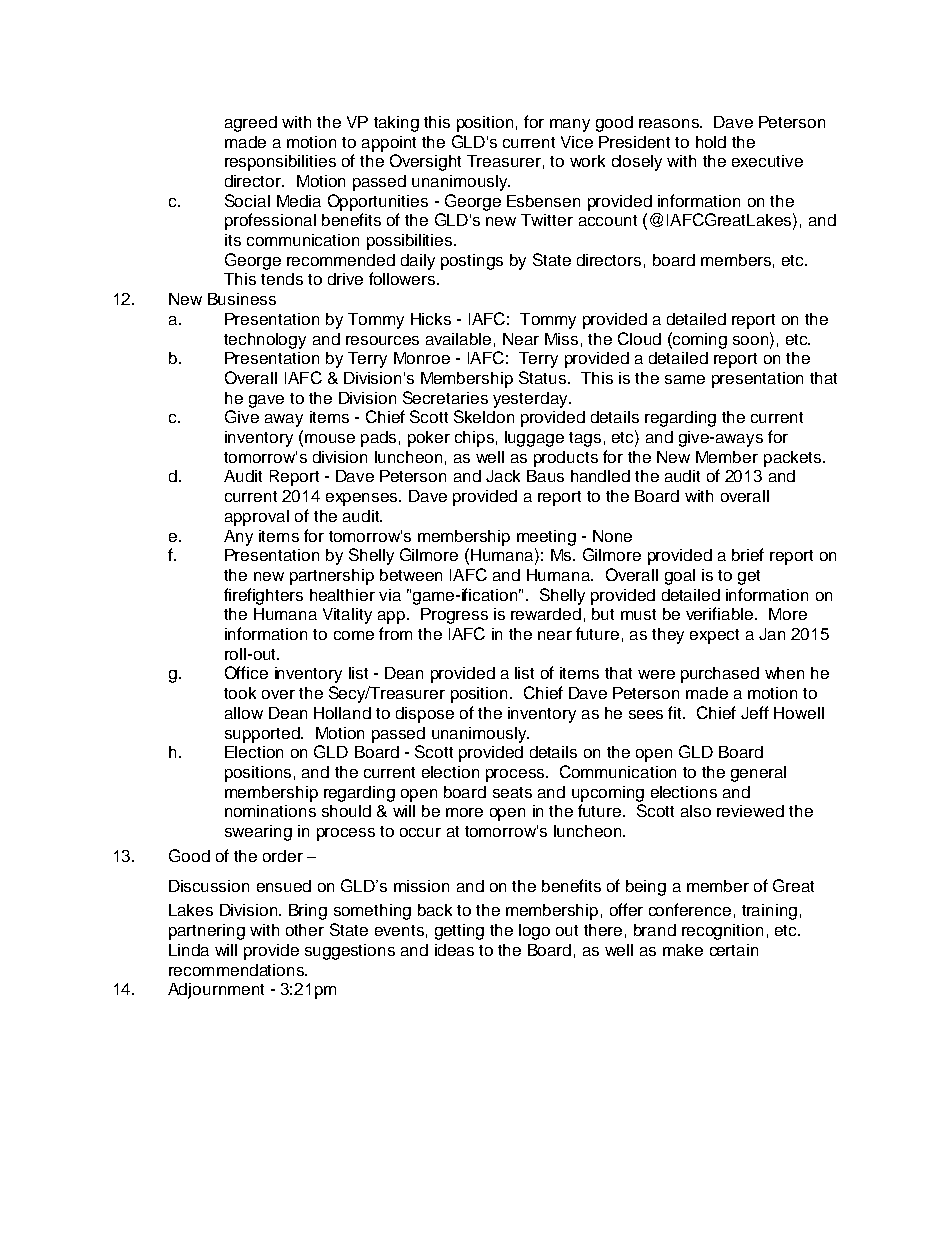 This screenshot has width=952, height=1233. Describe the element at coordinates (711, 142) in the screenshot. I see `hold` at that location.
